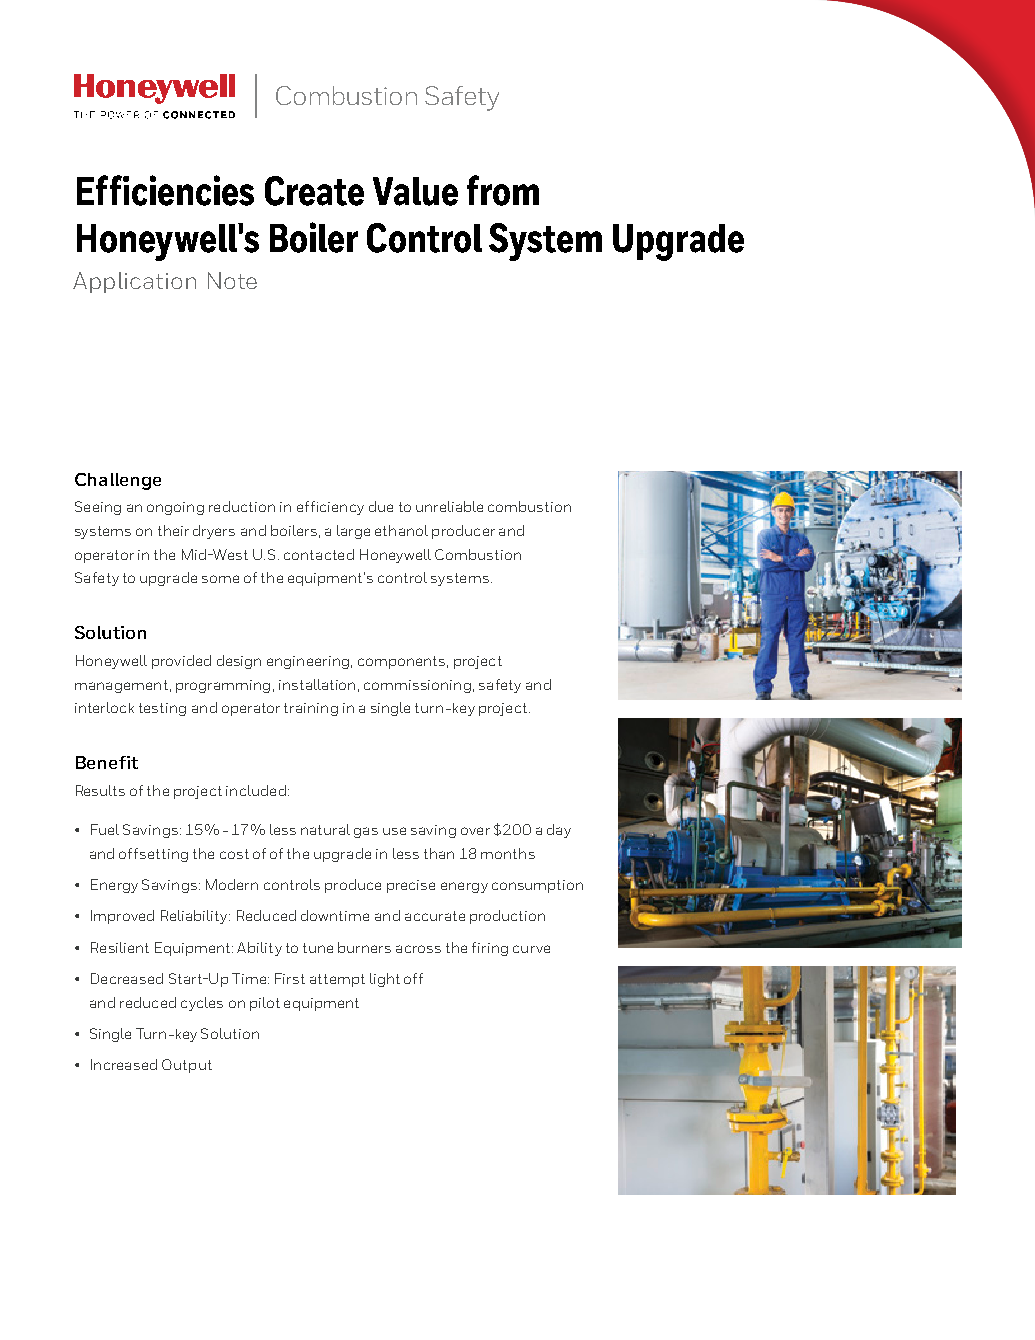  Describe the element at coordinates (124, 1064) in the page. I see `Increased` at that location.
